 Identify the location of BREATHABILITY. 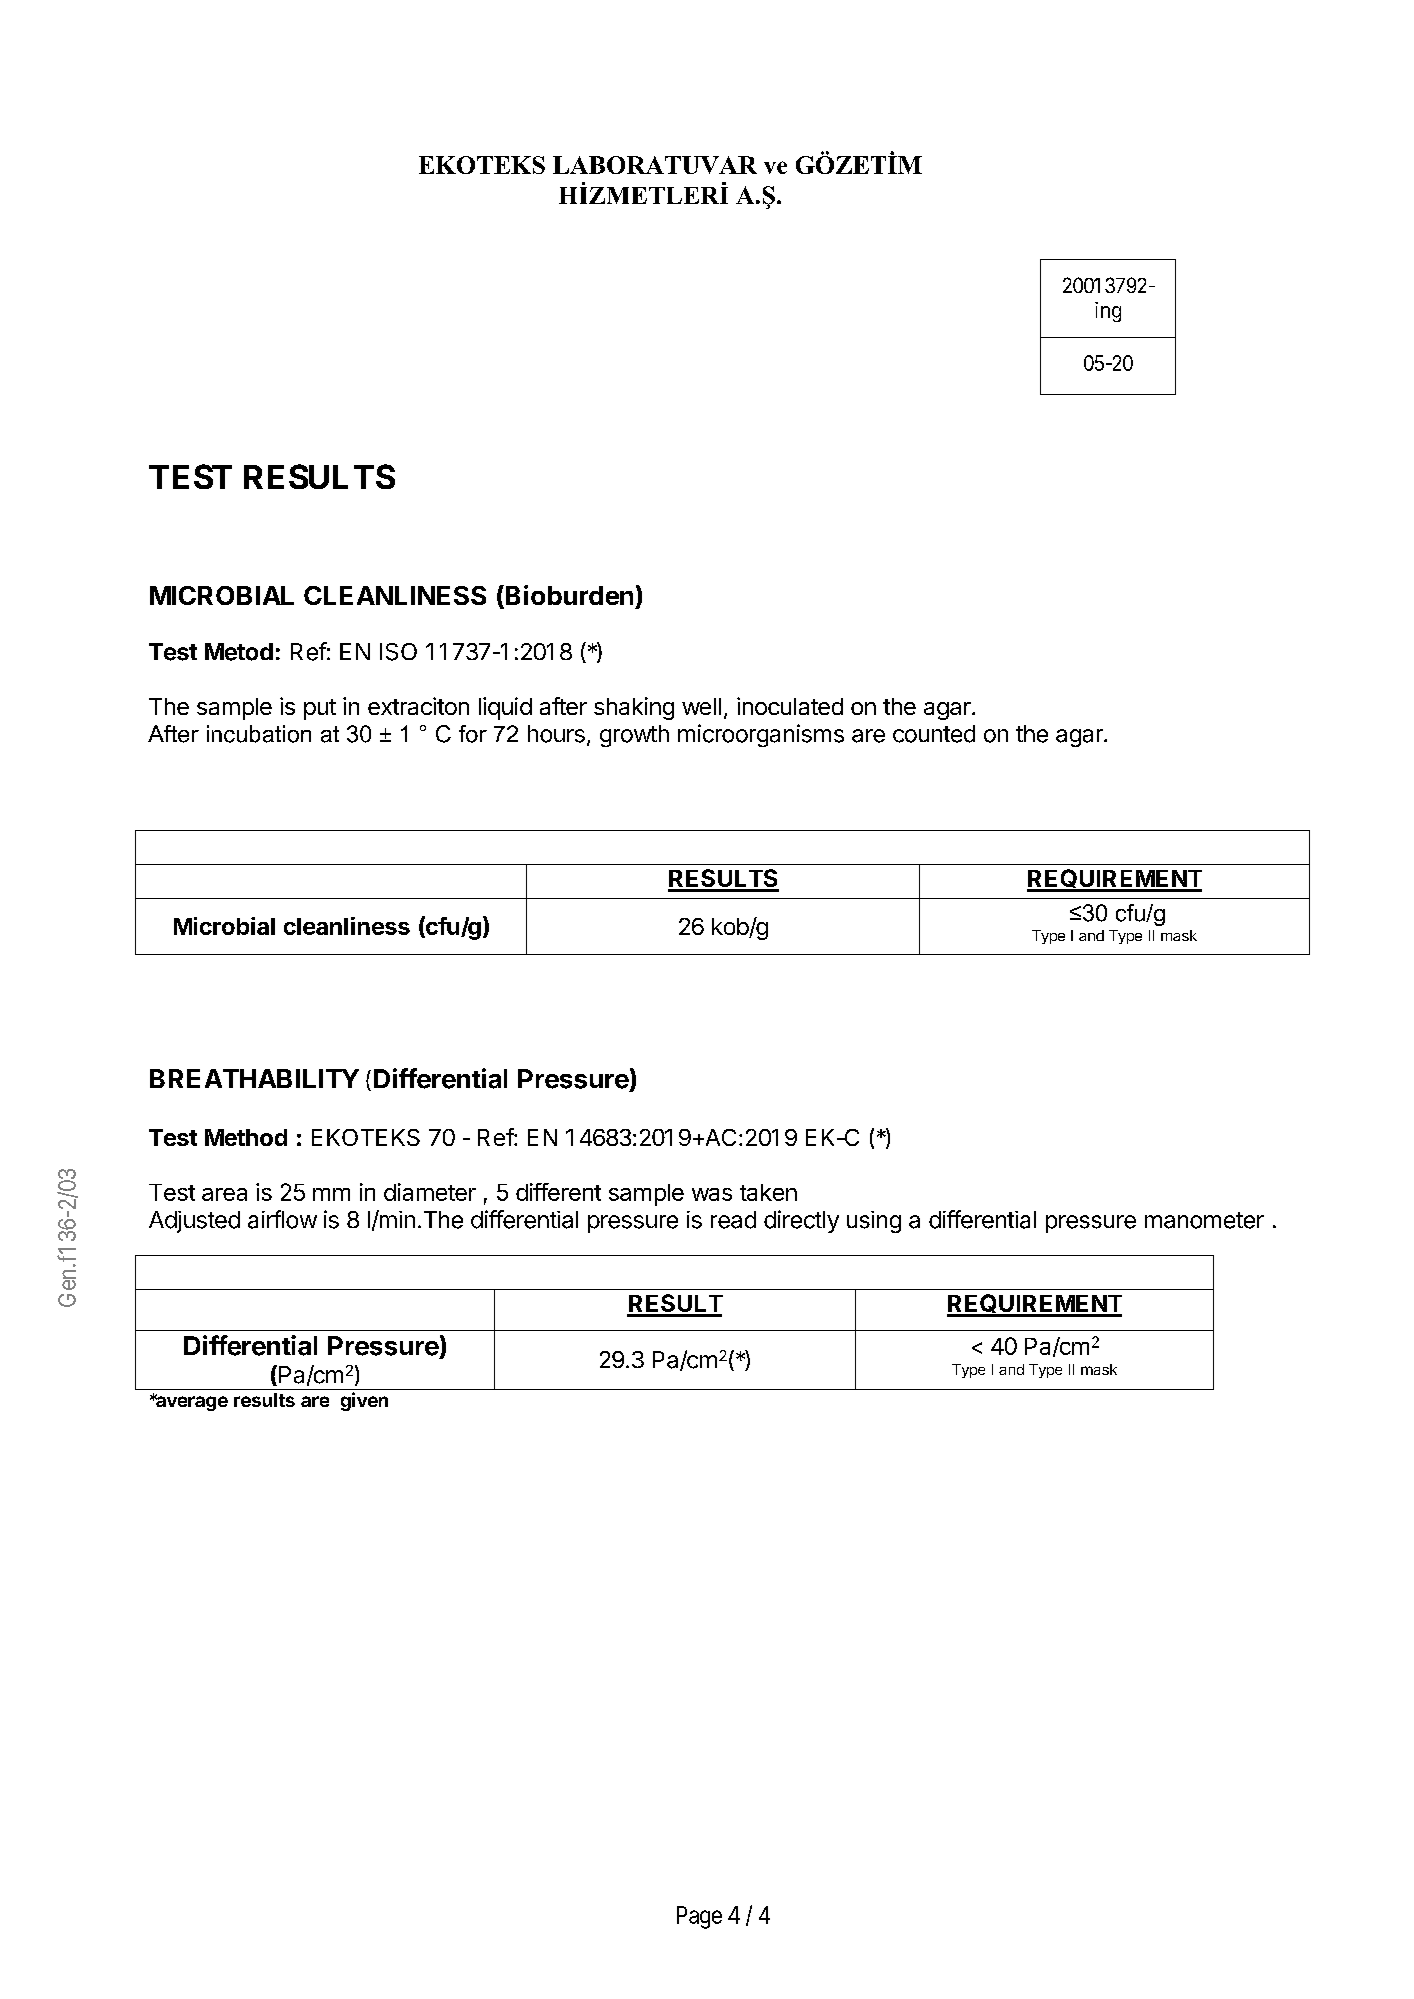
(254, 1078).
